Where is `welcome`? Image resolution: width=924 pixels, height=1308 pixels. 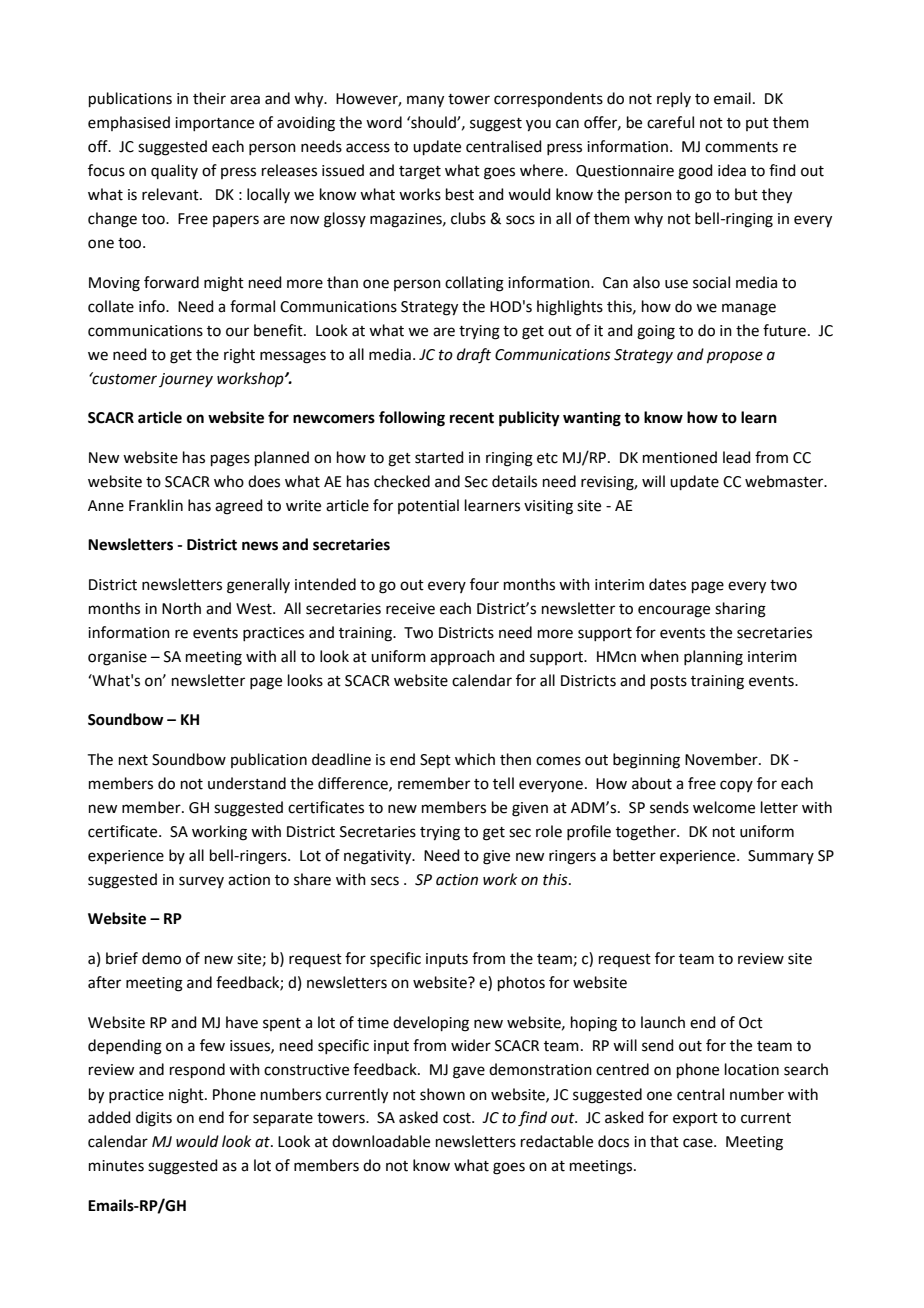
welcome is located at coordinates (724, 807).
